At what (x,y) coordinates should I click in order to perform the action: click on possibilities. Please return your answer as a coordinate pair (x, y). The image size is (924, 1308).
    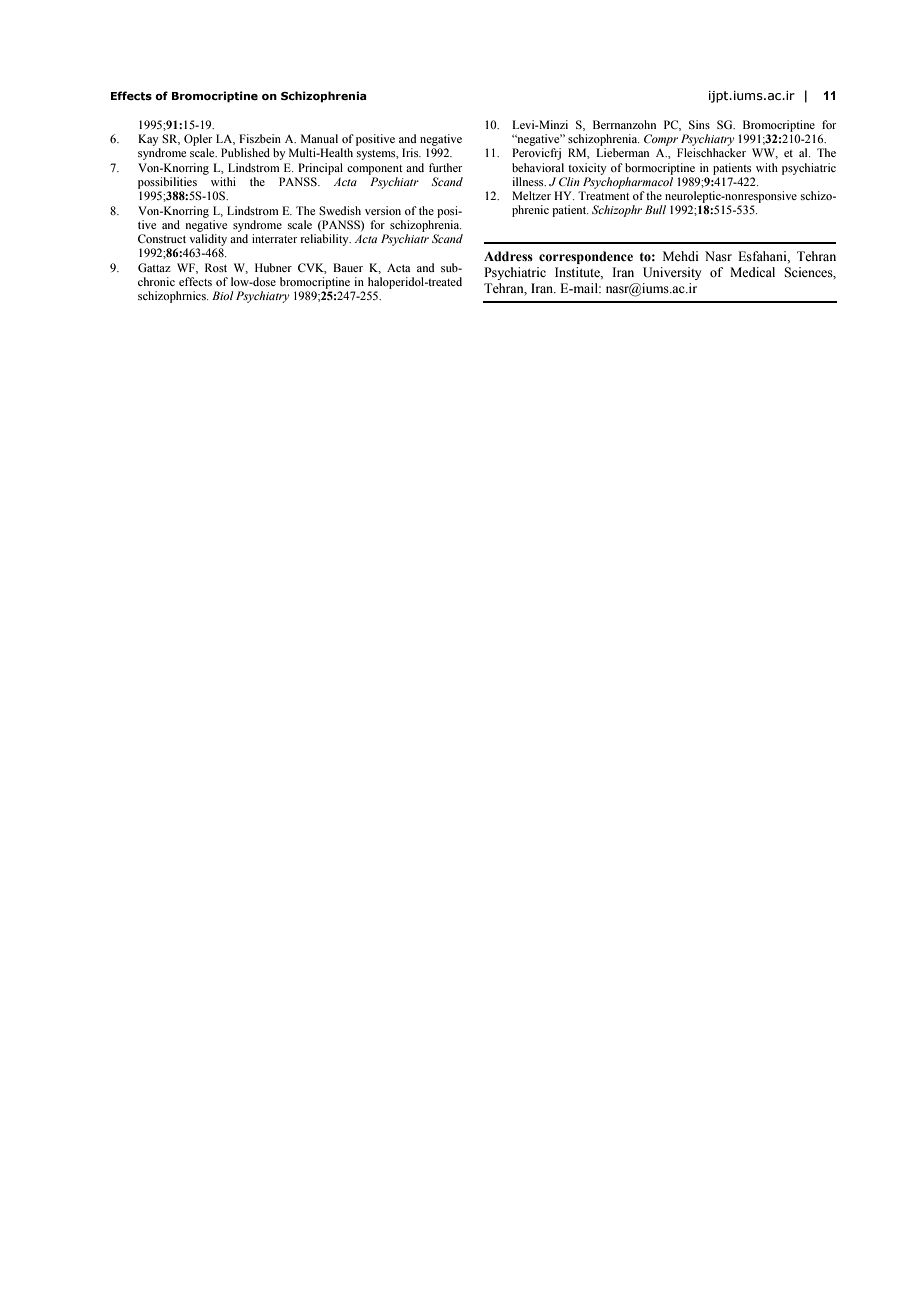
    Looking at the image, I should click on (167, 183).
